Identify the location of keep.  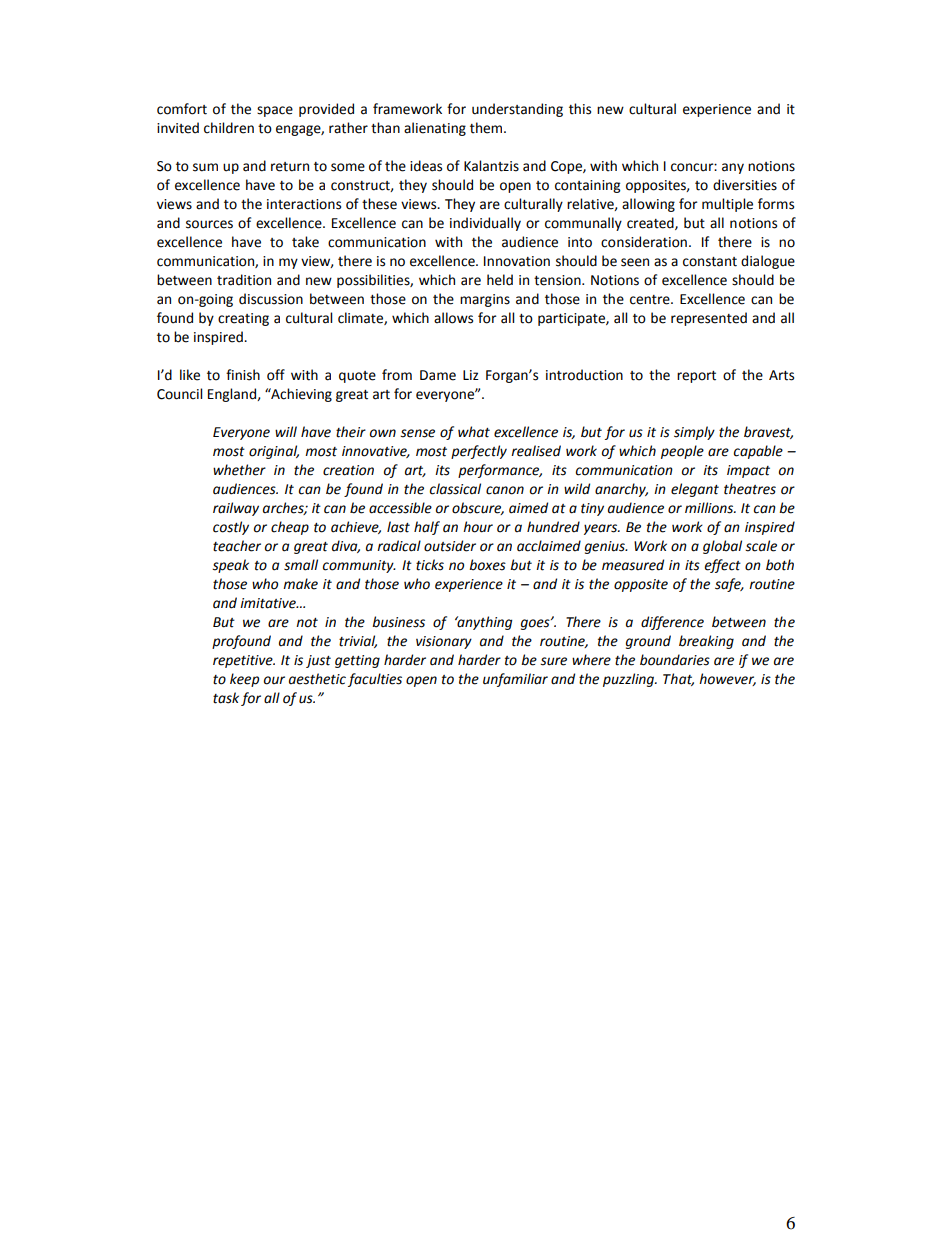
(244, 680).
